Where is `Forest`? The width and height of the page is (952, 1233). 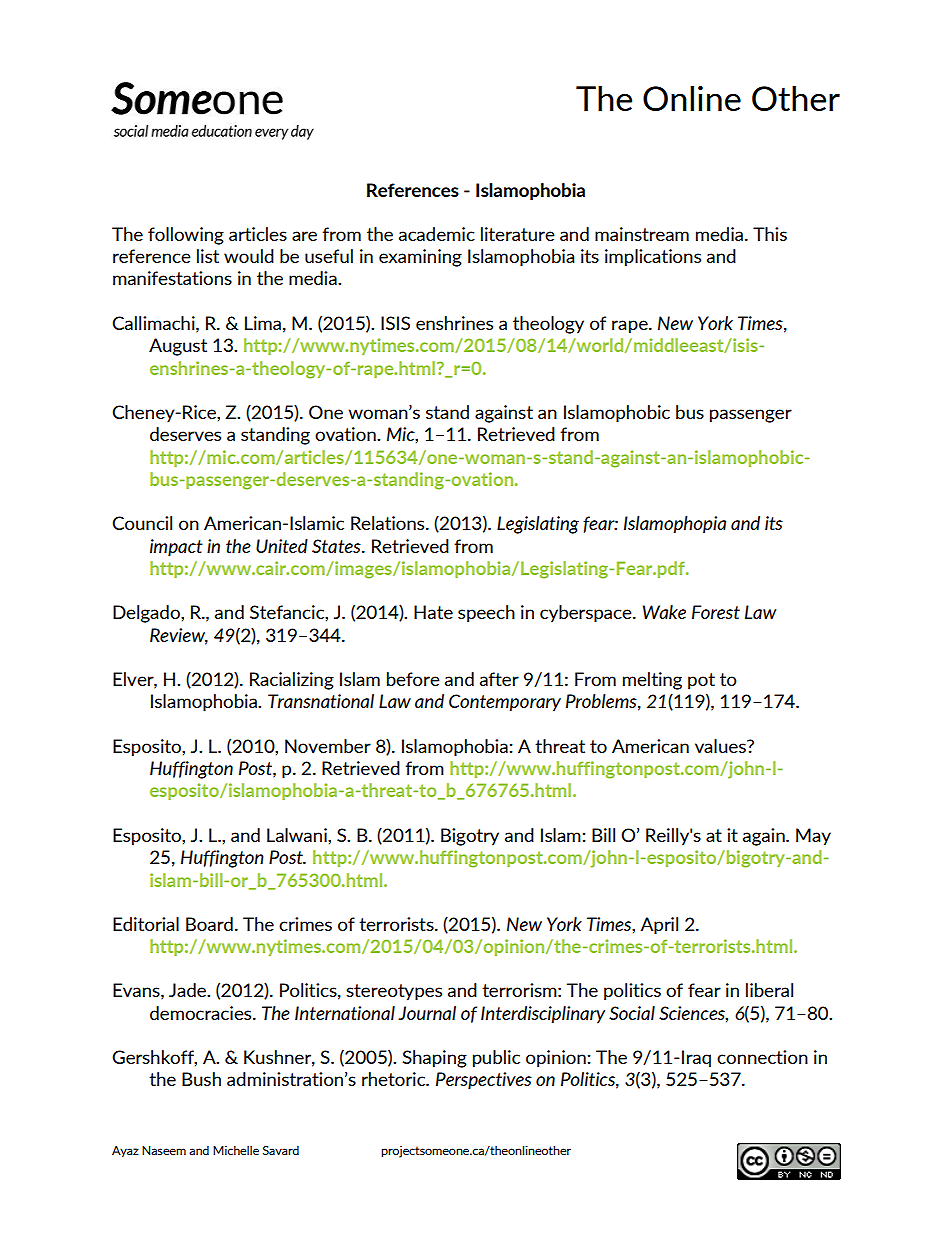
Forest is located at coordinates (716, 612).
